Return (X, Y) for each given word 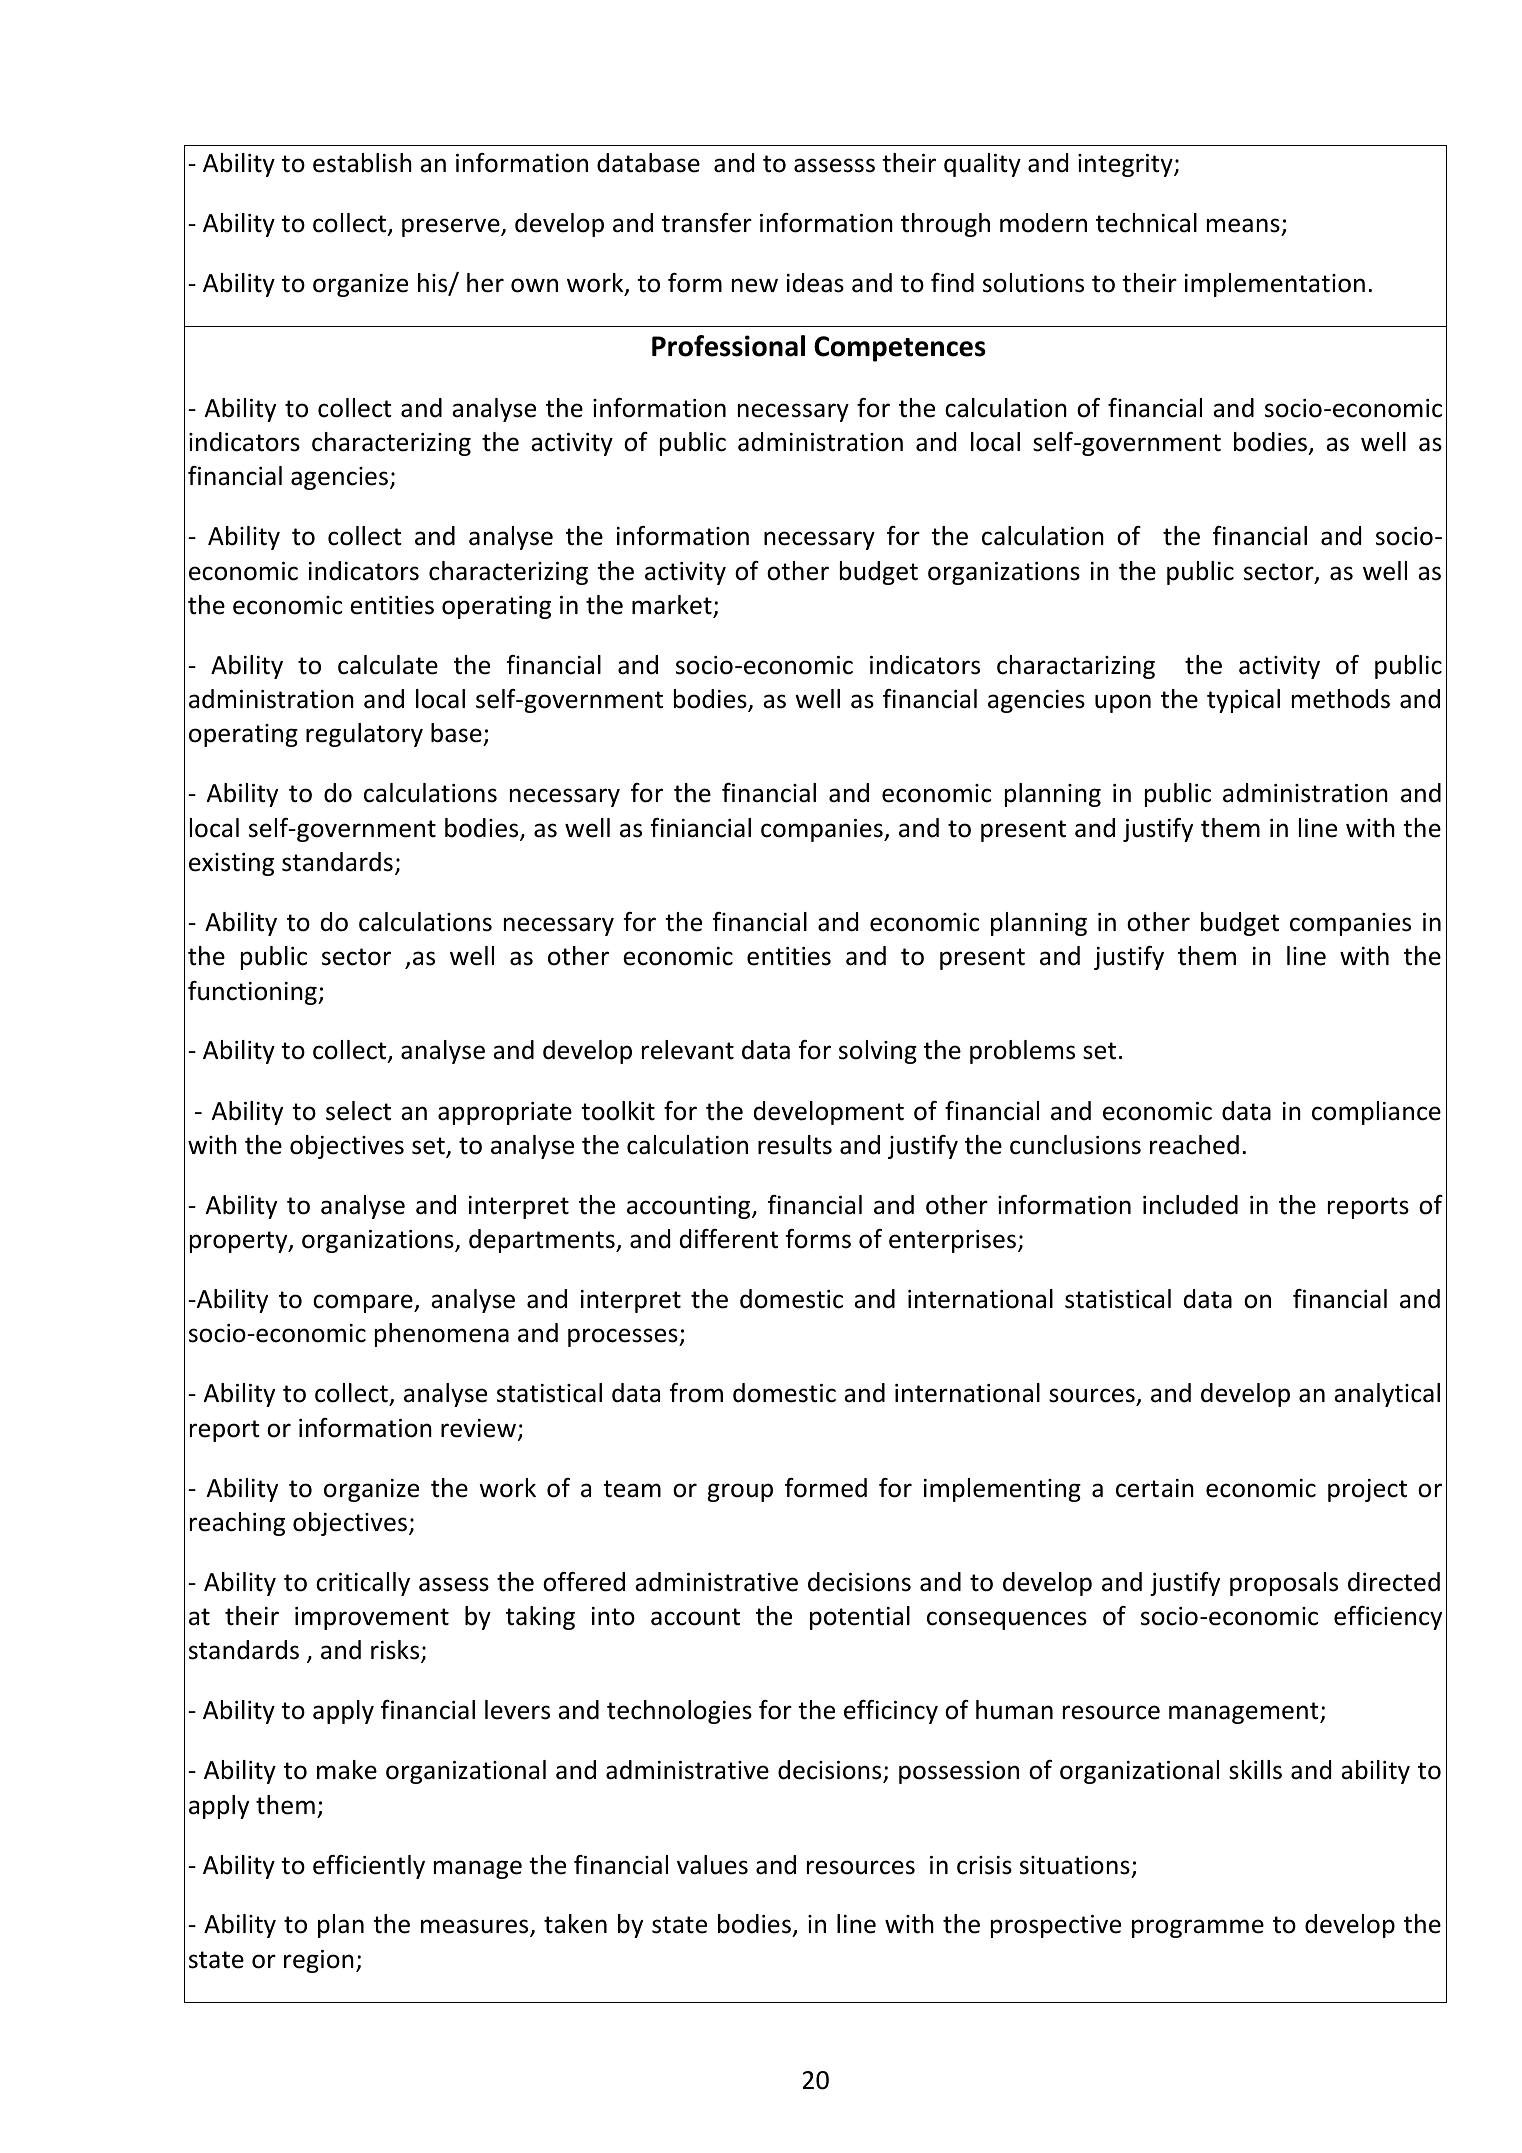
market (673, 606)
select (358, 1111)
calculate (388, 665)
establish (362, 163)
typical (1243, 701)
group (740, 1492)
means (1244, 227)
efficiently (369, 1867)
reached (1194, 1145)
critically (363, 1584)
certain (1155, 1488)
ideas (815, 283)
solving (878, 1052)
